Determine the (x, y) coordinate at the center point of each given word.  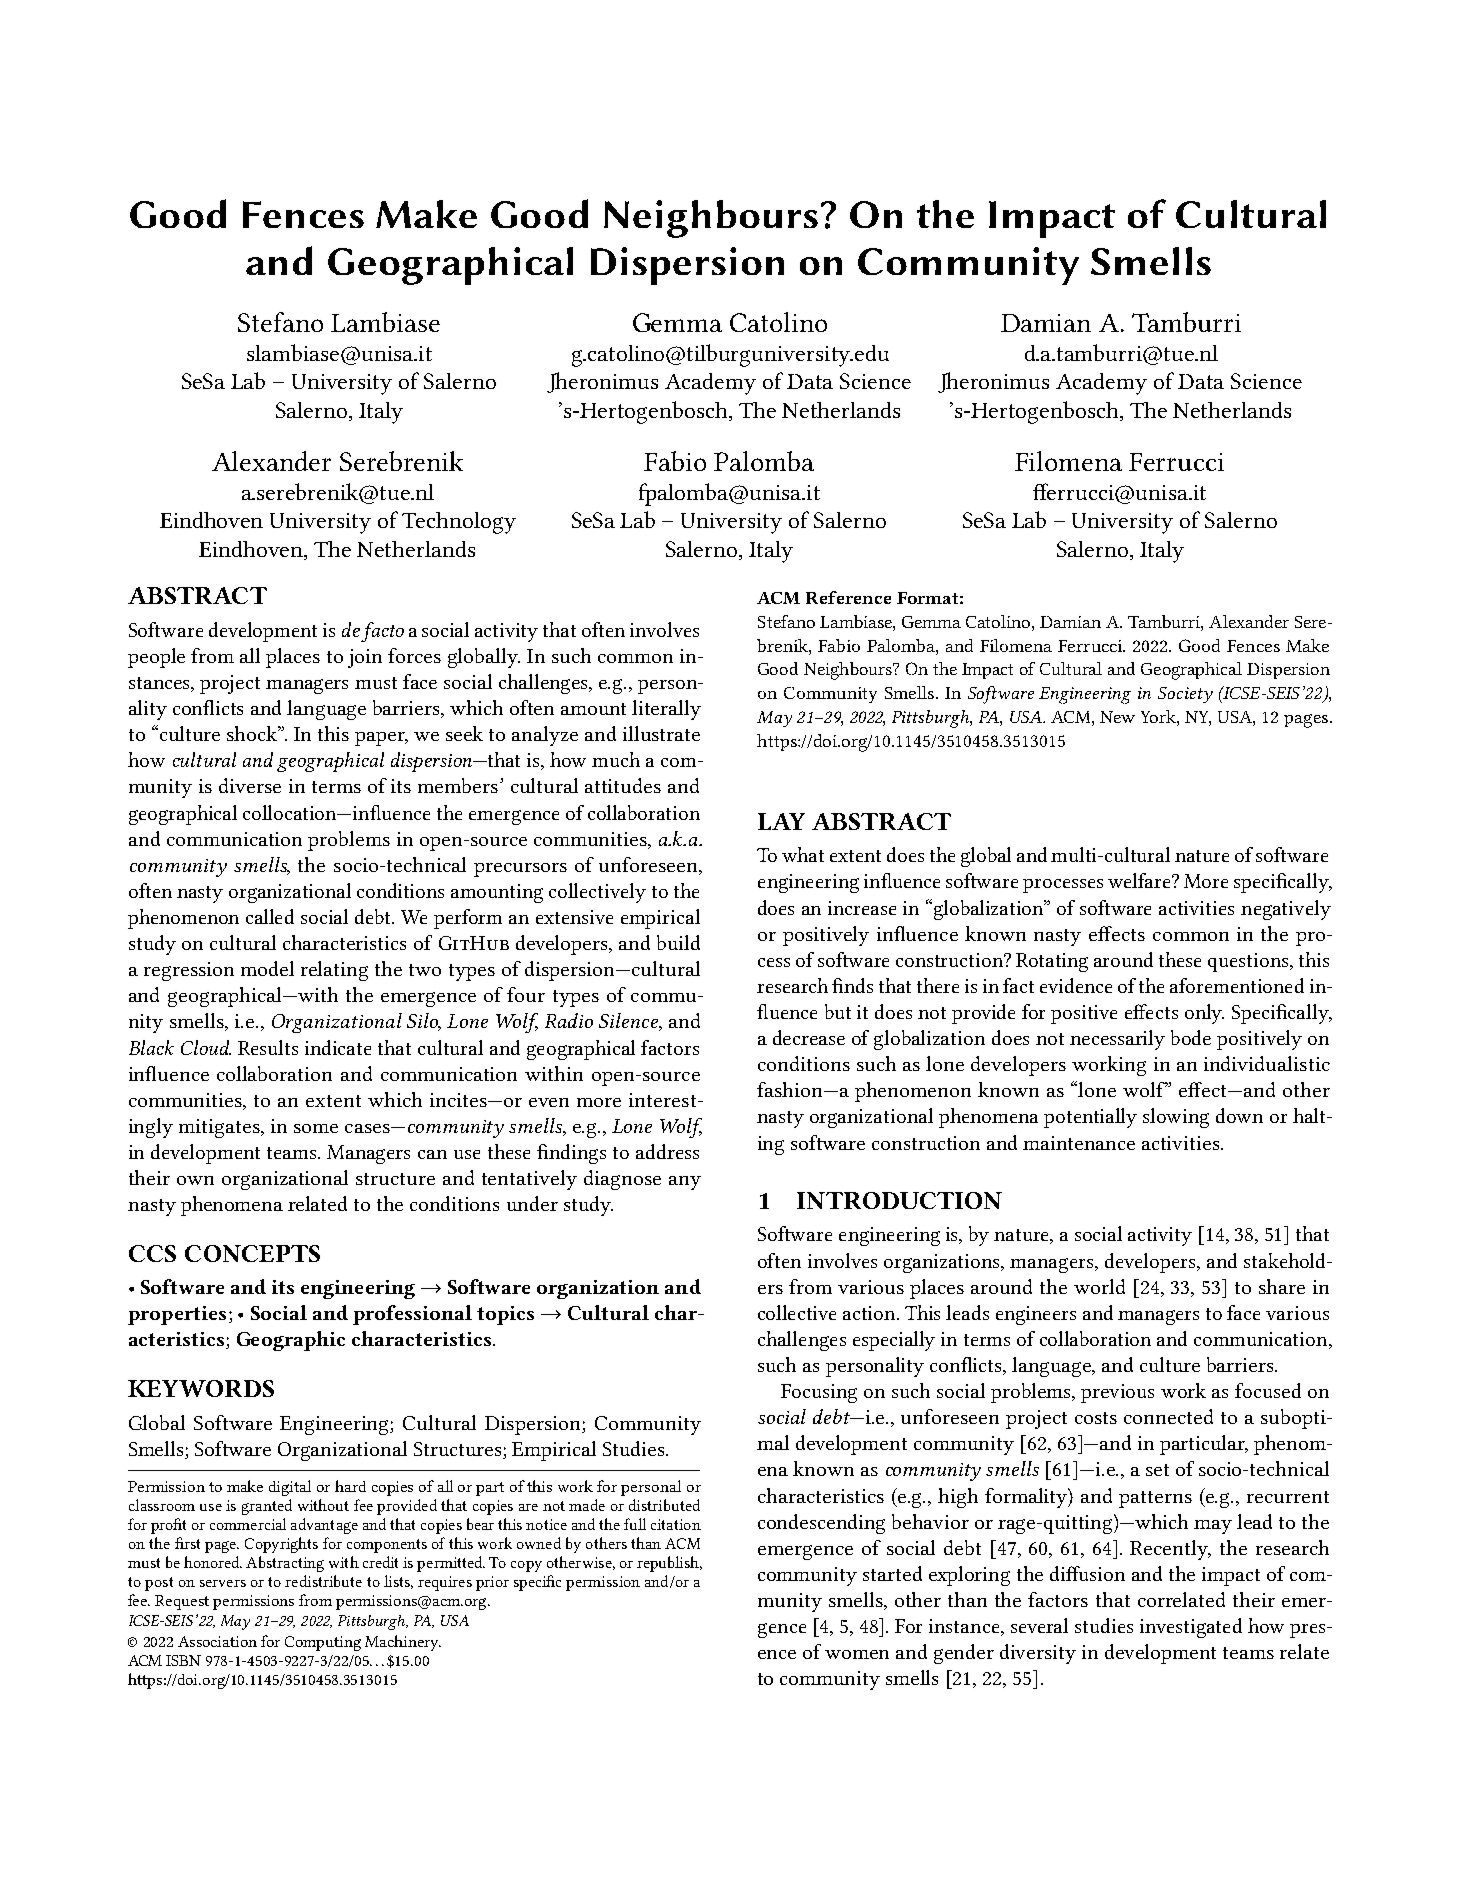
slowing (1176, 1118)
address (667, 1151)
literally (666, 710)
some (316, 1128)
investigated (1191, 1628)
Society (1185, 695)
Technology (459, 523)
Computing (323, 1643)
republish (669, 1564)
